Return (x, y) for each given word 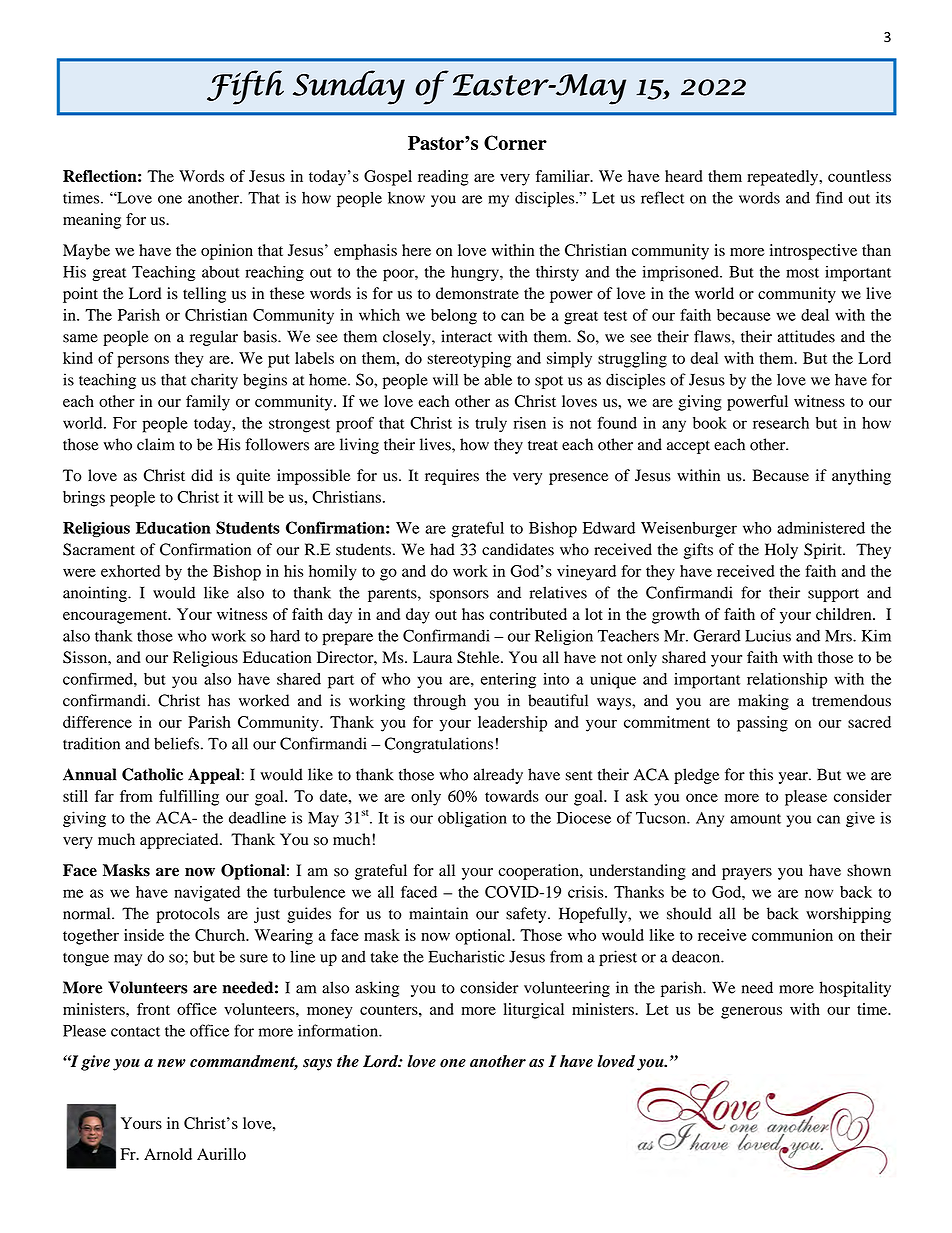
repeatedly (784, 178)
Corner (515, 142)
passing (762, 724)
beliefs (176, 743)
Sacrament (99, 549)
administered (821, 528)
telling (204, 295)
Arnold (168, 1154)
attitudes (806, 336)
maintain (438, 913)
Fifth (245, 87)
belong (454, 317)
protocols (188, 915)
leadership (512, 724)
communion (792, 935)
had (442, 549)
